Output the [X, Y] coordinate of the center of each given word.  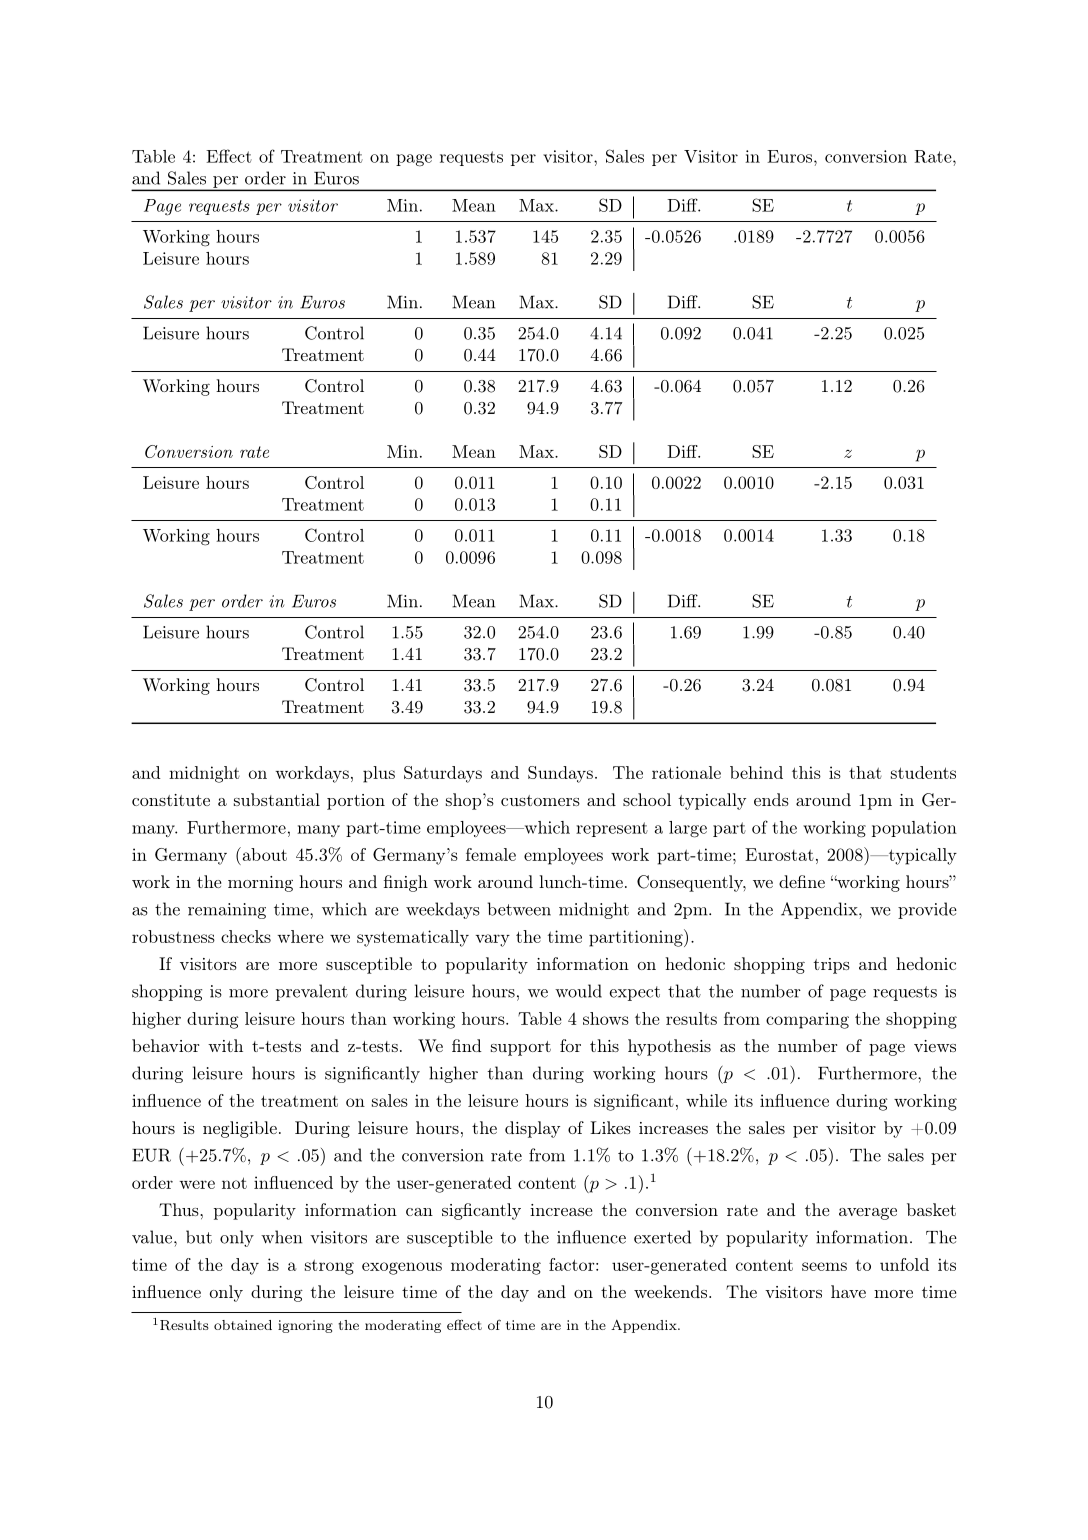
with [225, 1045]
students [923, 772]
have [848, 1291]
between [519, 909]
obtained [243, 1325]
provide [927, 910]
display [532, 1129]
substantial [277, 799]
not [234, 1183]
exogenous [402, 1268]
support [521, 1048]
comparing [807, 1020]
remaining [227, 911]
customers [540, 800]
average [868, 1214]
